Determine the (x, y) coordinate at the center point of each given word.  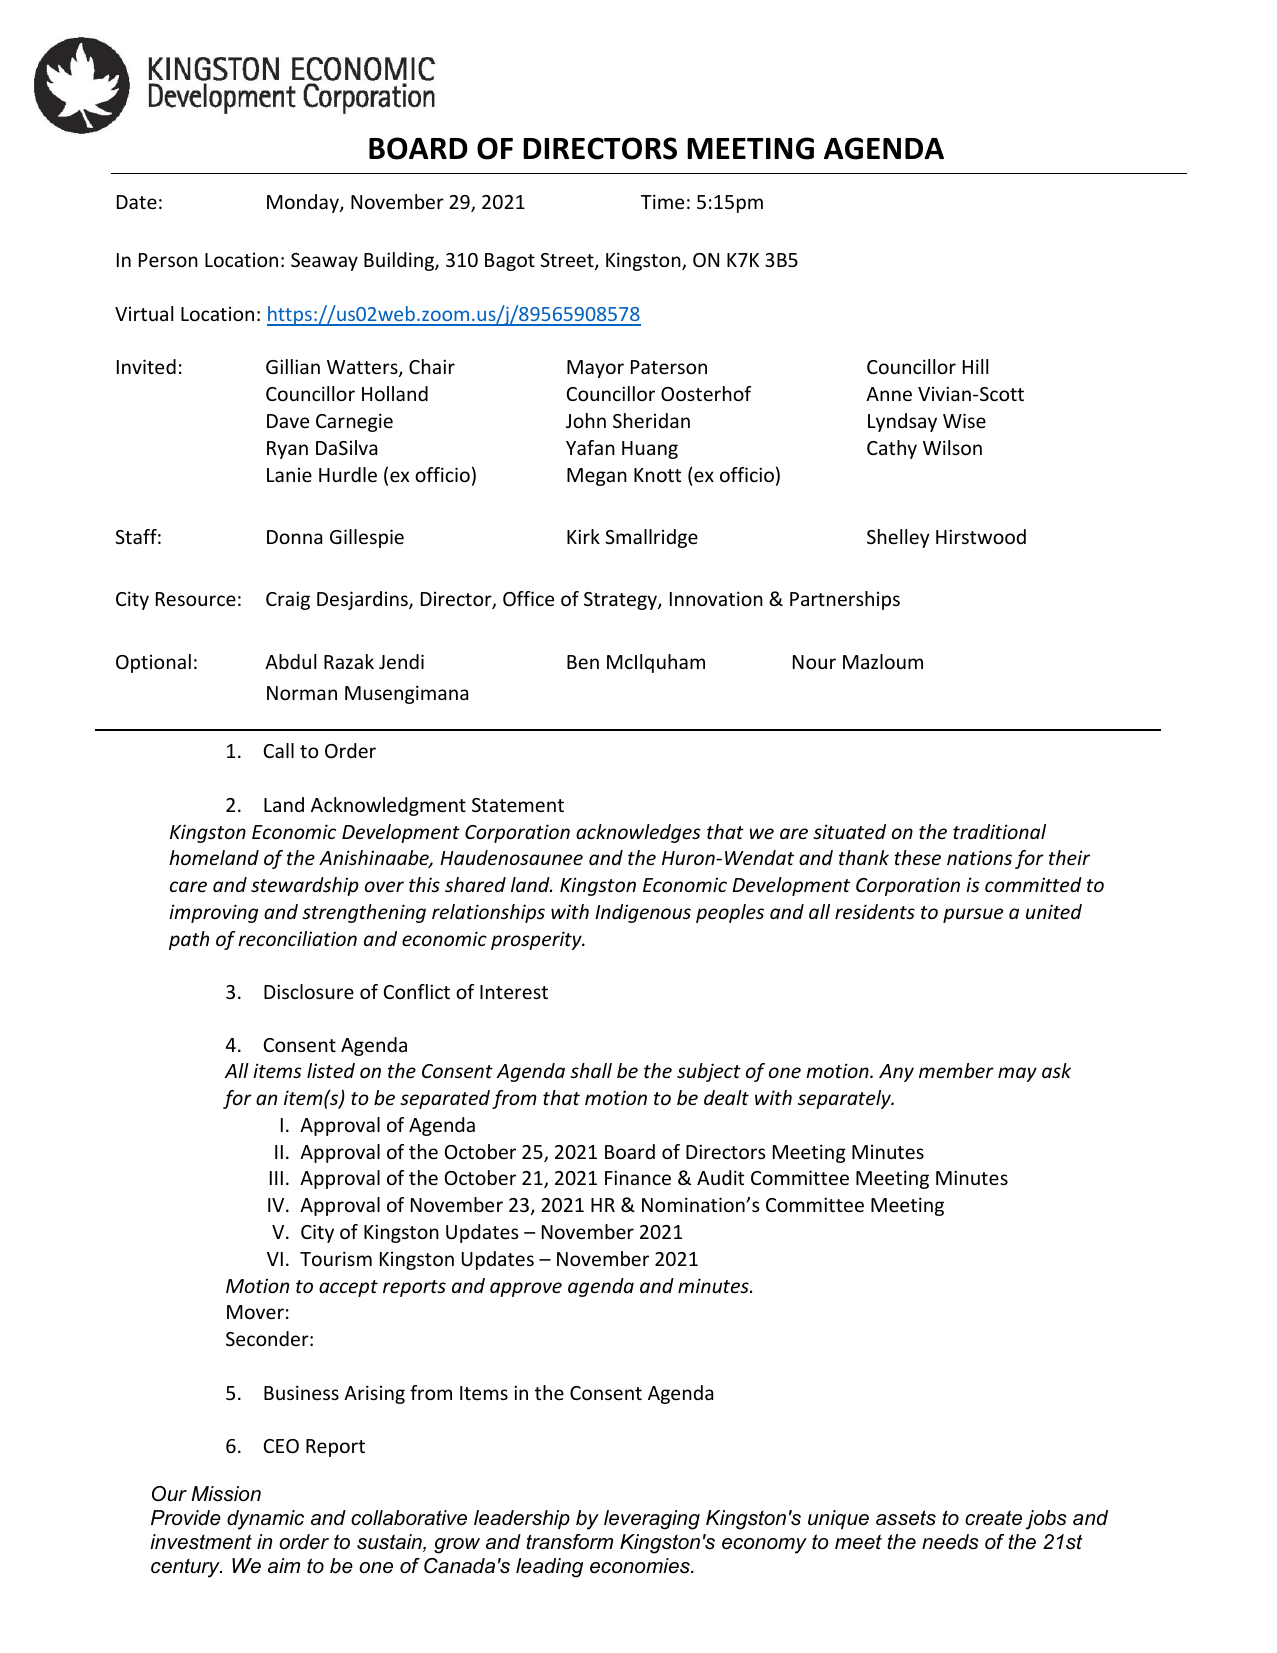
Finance (638, 1177)
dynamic (265, 1520)
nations (979, 857)
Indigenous (643, 913)
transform (569, 1542)
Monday (304, 203)
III (276, 1178)
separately (845, 1099)
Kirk (583, 536)
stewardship (305, 886)
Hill (975, 366)
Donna (294, 537)
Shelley (898, 538)
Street (568, 261)
